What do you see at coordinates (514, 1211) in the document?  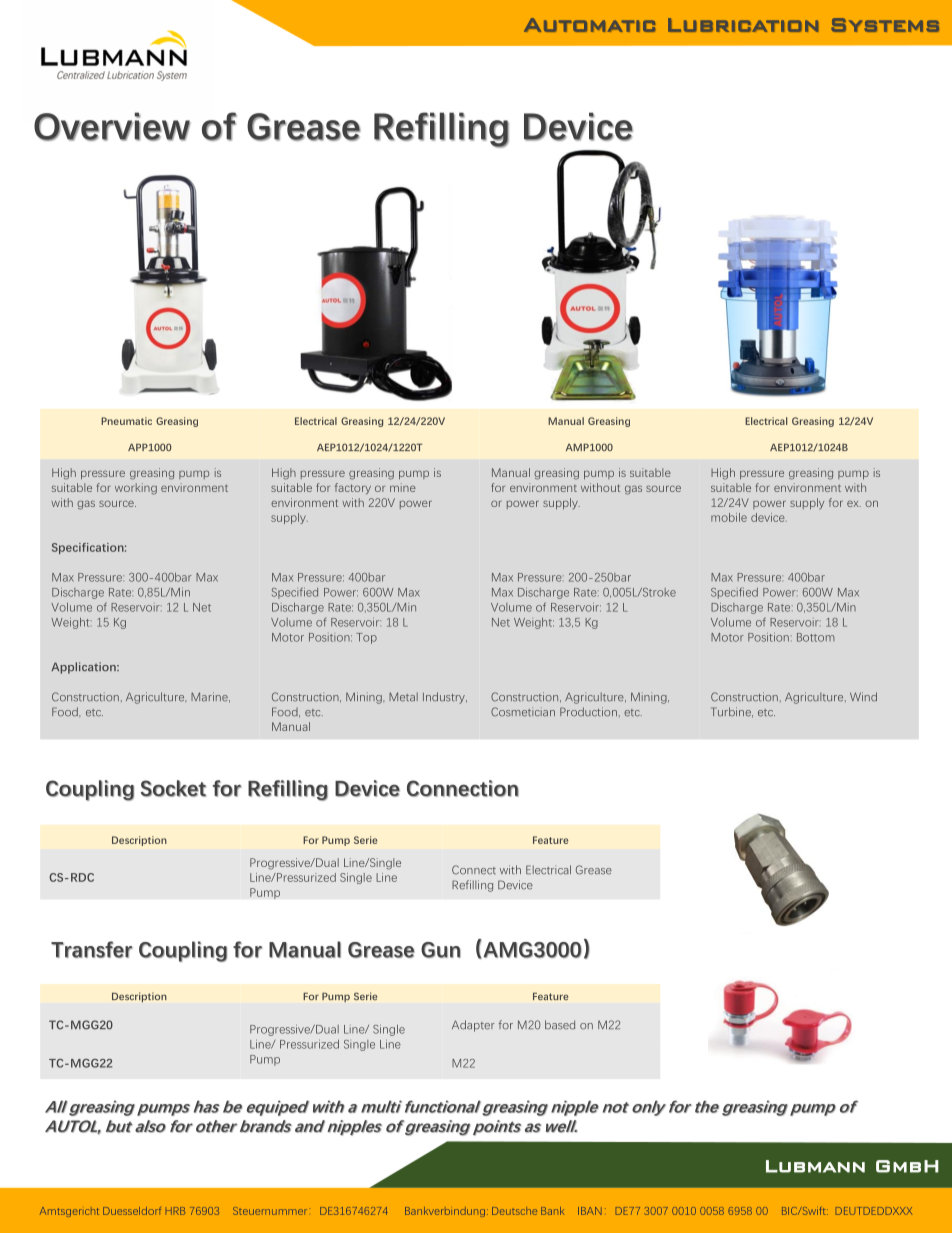 I see `Deutsche` at bounding box center [514, 1211].
